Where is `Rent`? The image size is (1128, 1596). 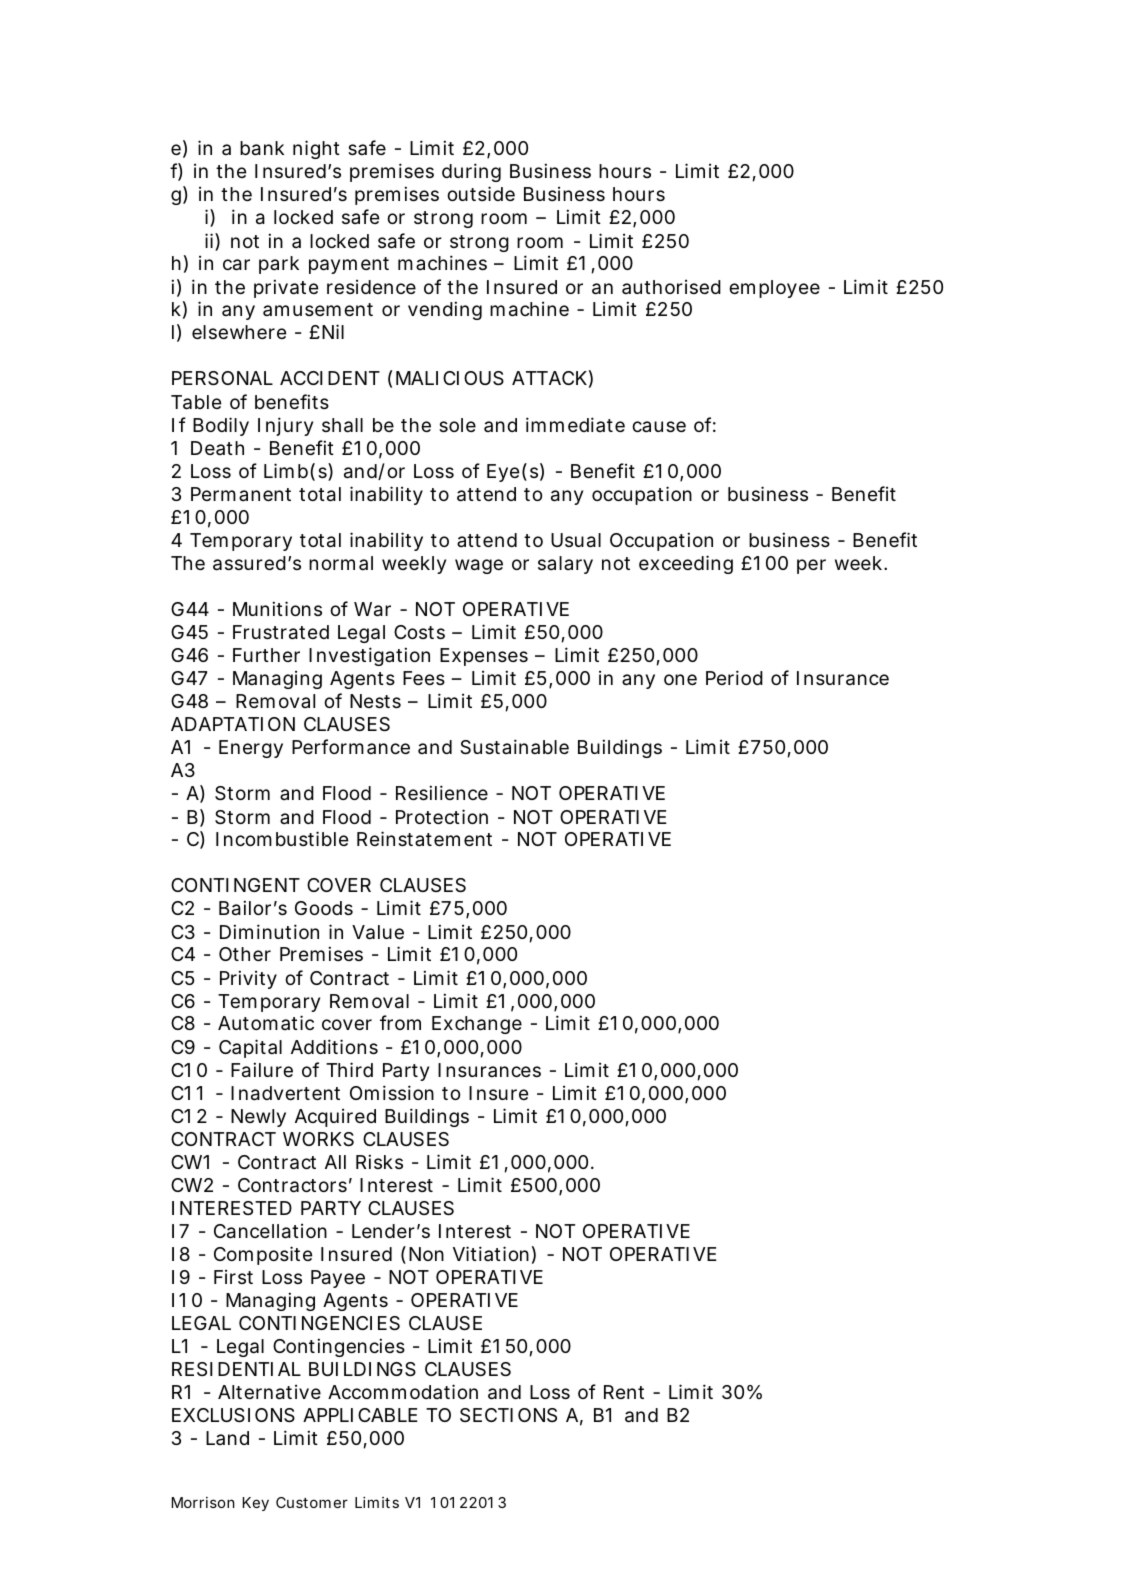
Rent is located at coordinates (624, 1392).
